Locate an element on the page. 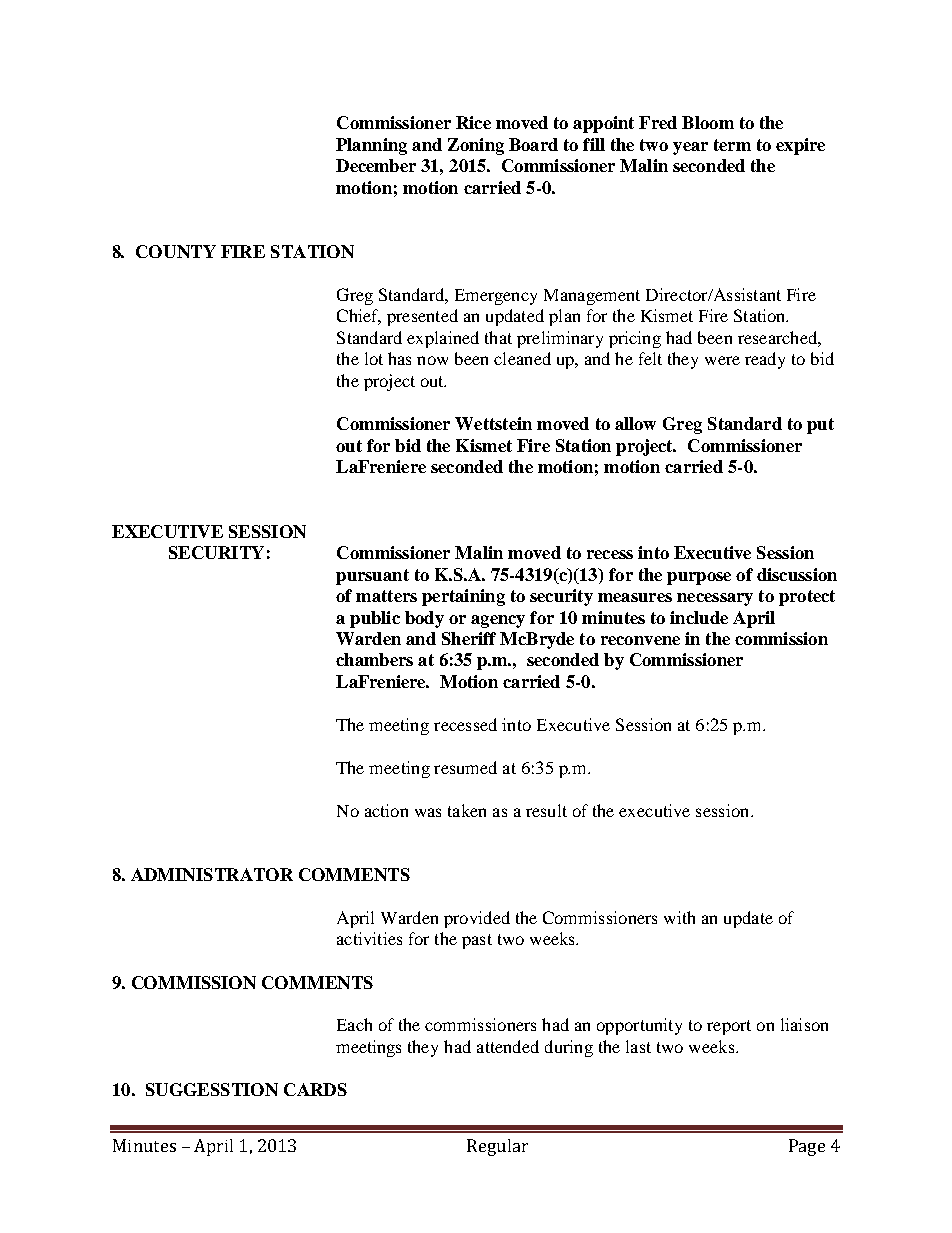 The image size is (952, 1233). put is located at coordinates (820, 426).
